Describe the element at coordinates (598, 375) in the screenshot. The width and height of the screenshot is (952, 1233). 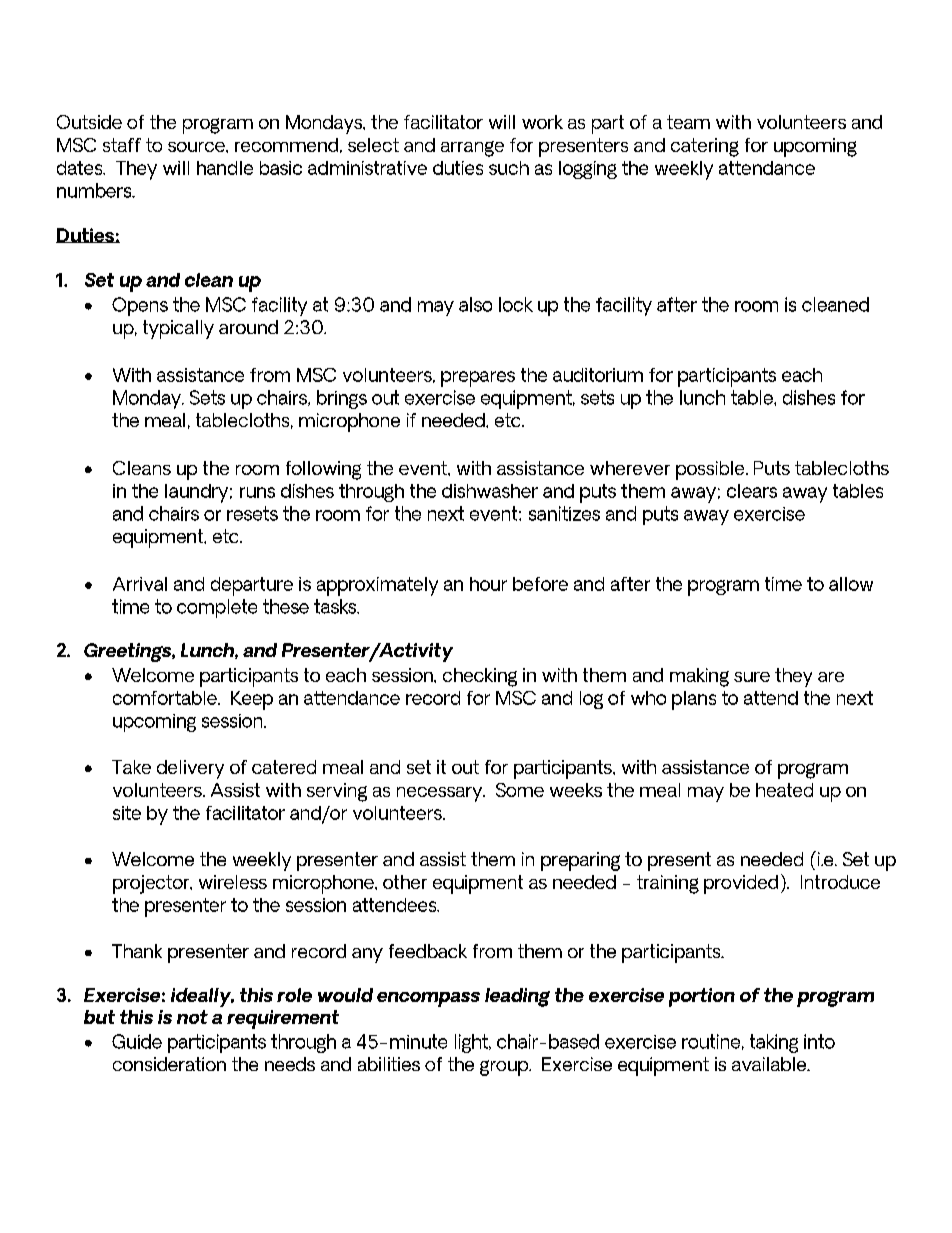
I see `auditorium` at that location.
